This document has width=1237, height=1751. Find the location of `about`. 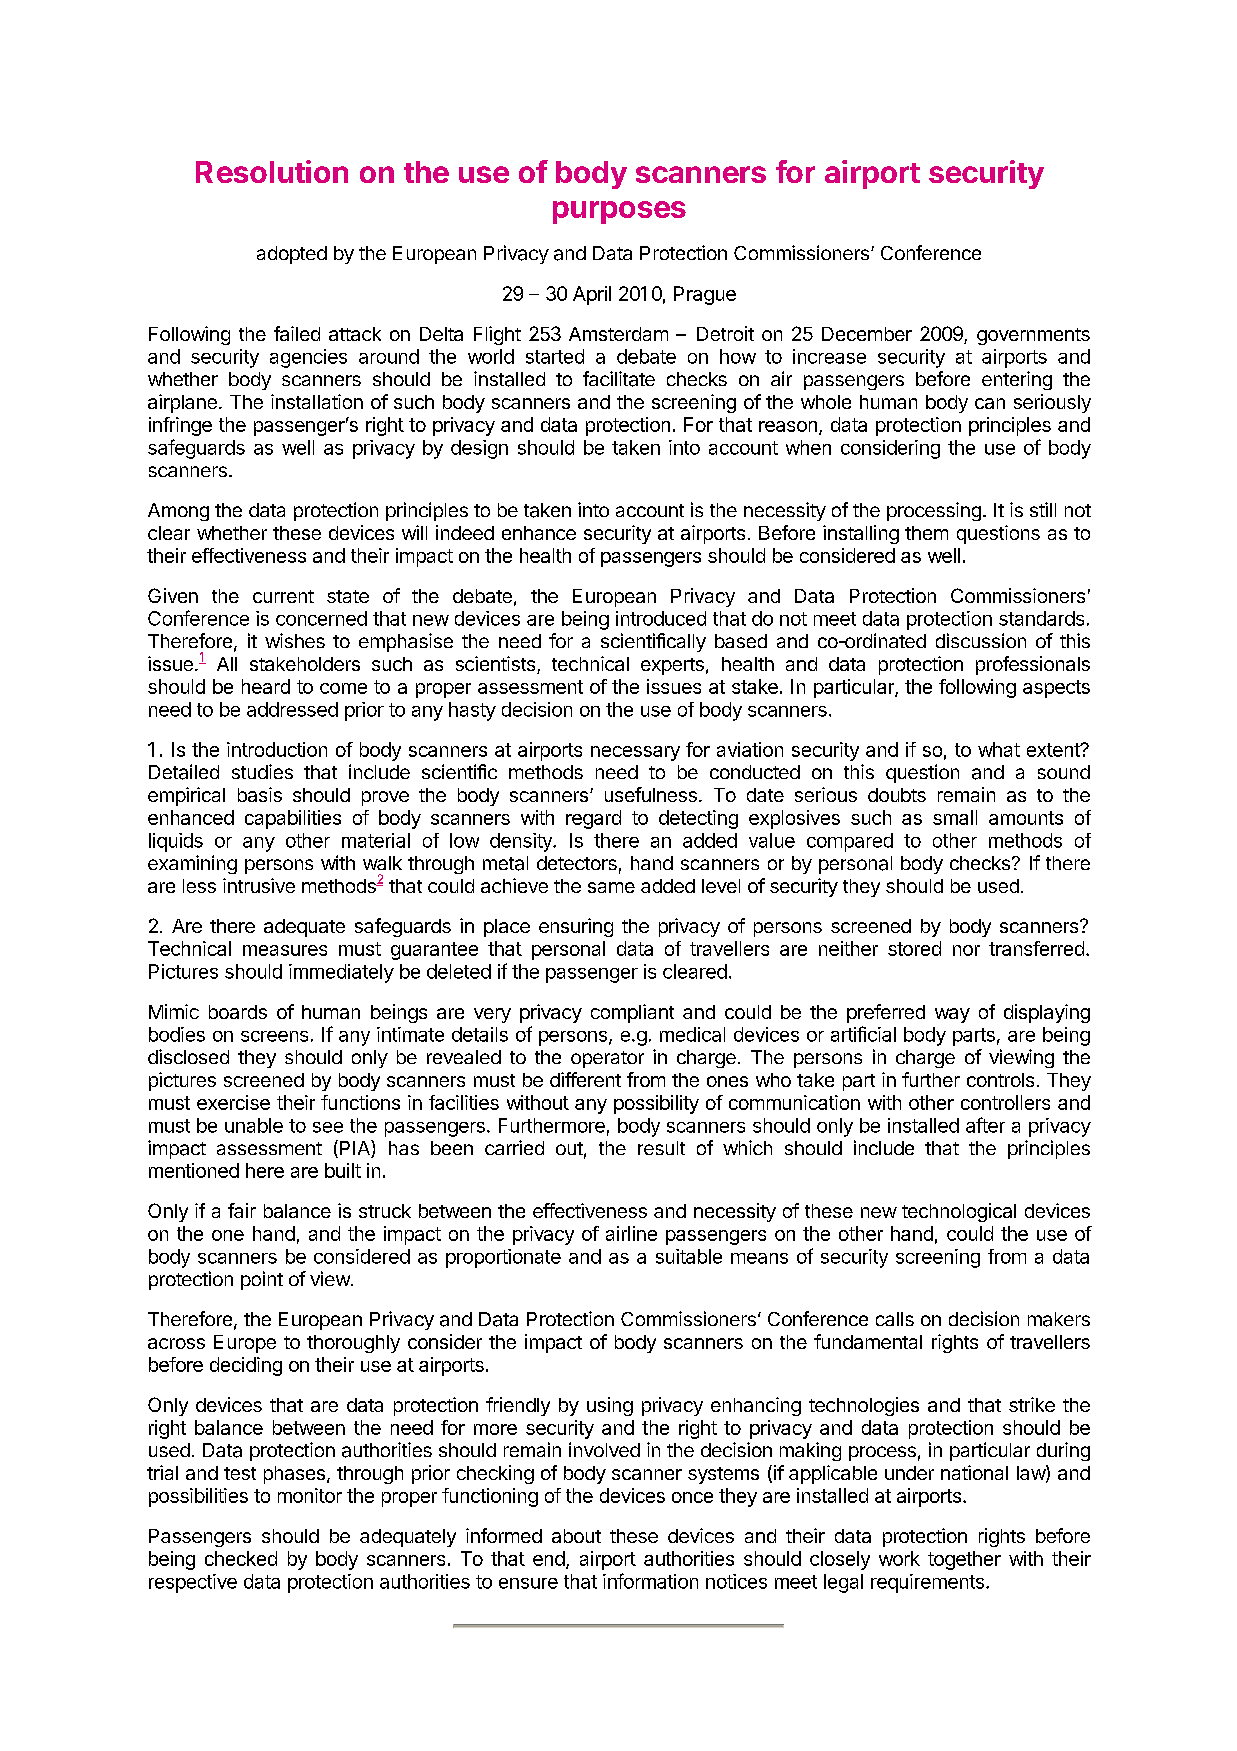

about is located at coordinates (576, 1536).
